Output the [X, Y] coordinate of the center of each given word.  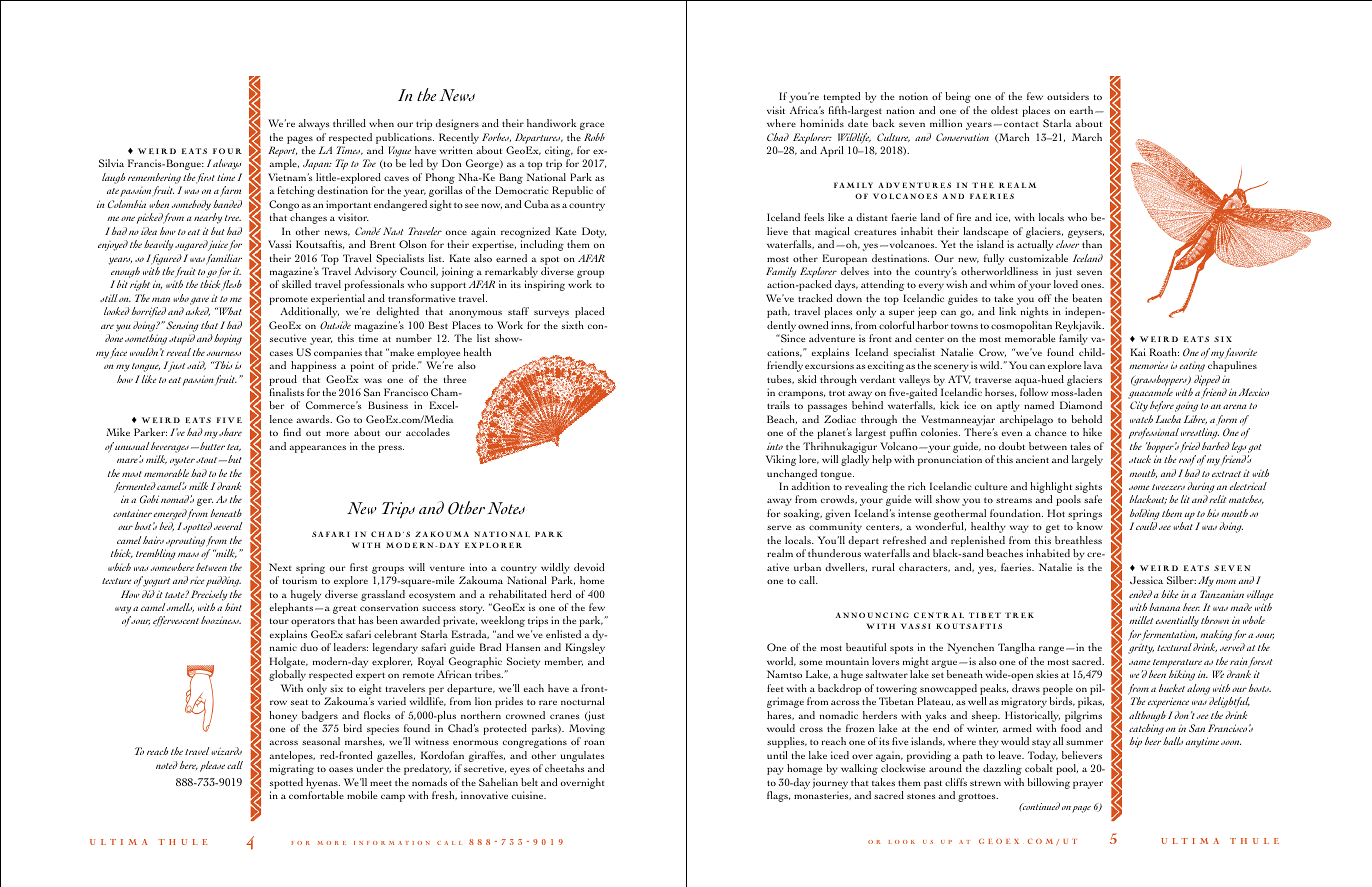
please [212, 766]
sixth [573, 325]
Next [280, 567]
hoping [228, 339]
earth [1083, 110]
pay [775, 771]
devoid [589, 567]
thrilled [349, 123]
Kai [1138, 352]
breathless [1078, 540]
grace [592, 126]
